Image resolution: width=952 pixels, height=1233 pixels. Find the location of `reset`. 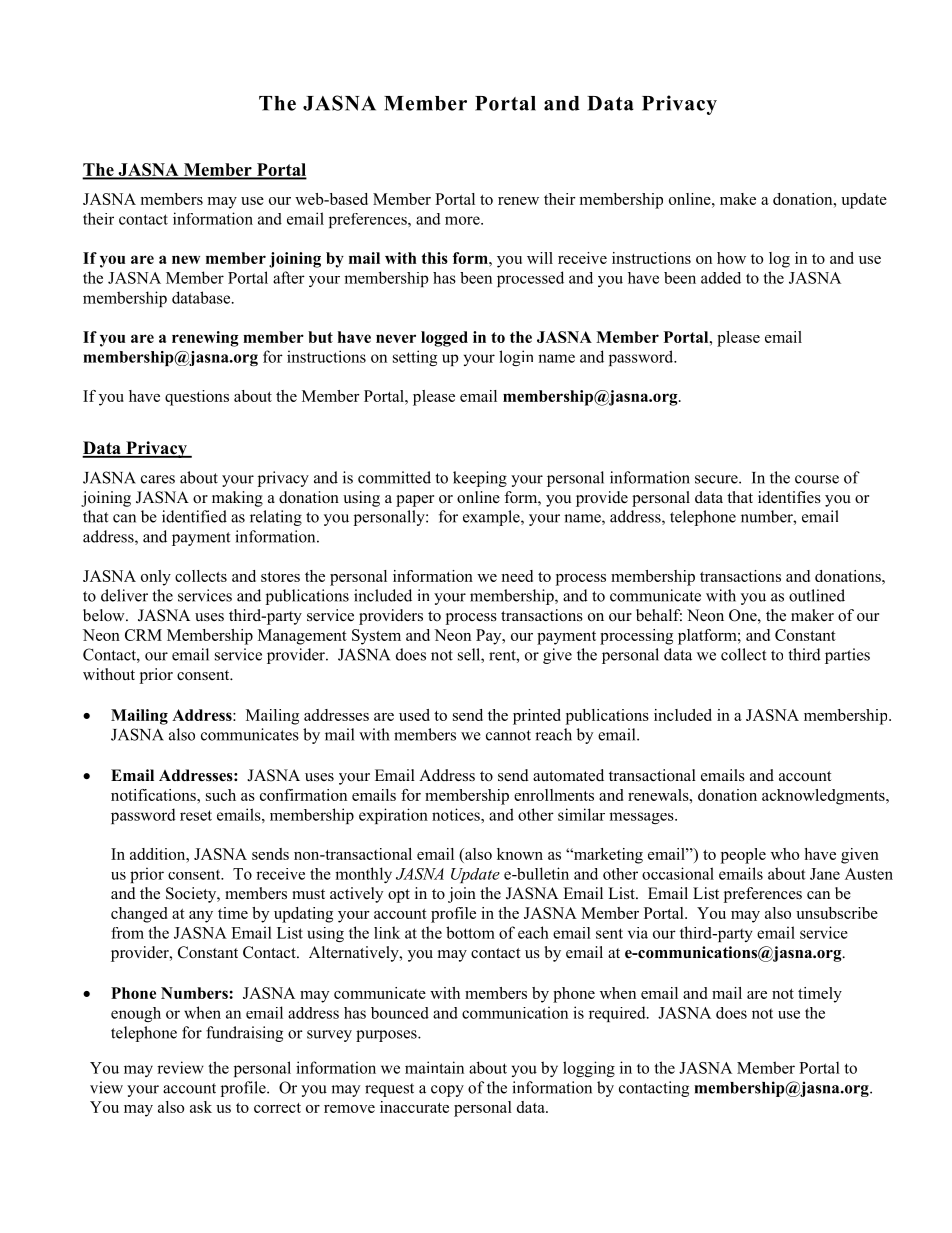

reset is located at coordinates (196, 815).
